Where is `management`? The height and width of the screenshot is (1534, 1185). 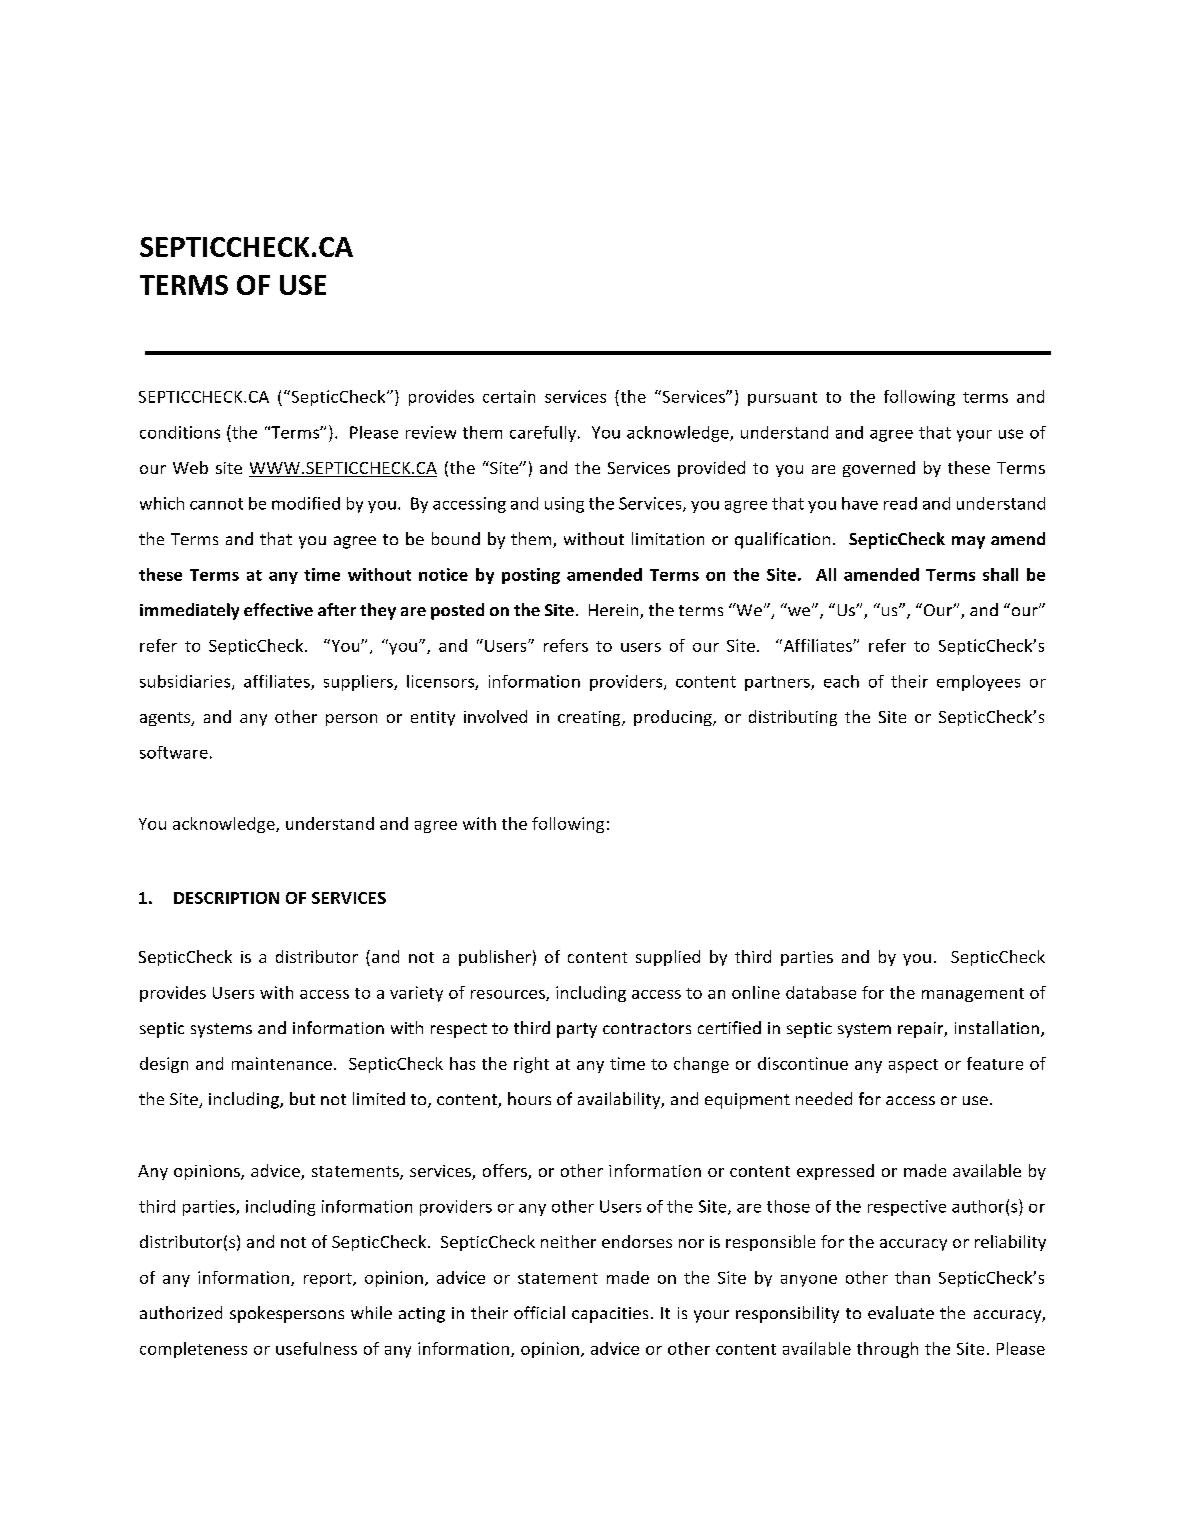 management is located at coordinates (973, 995).
